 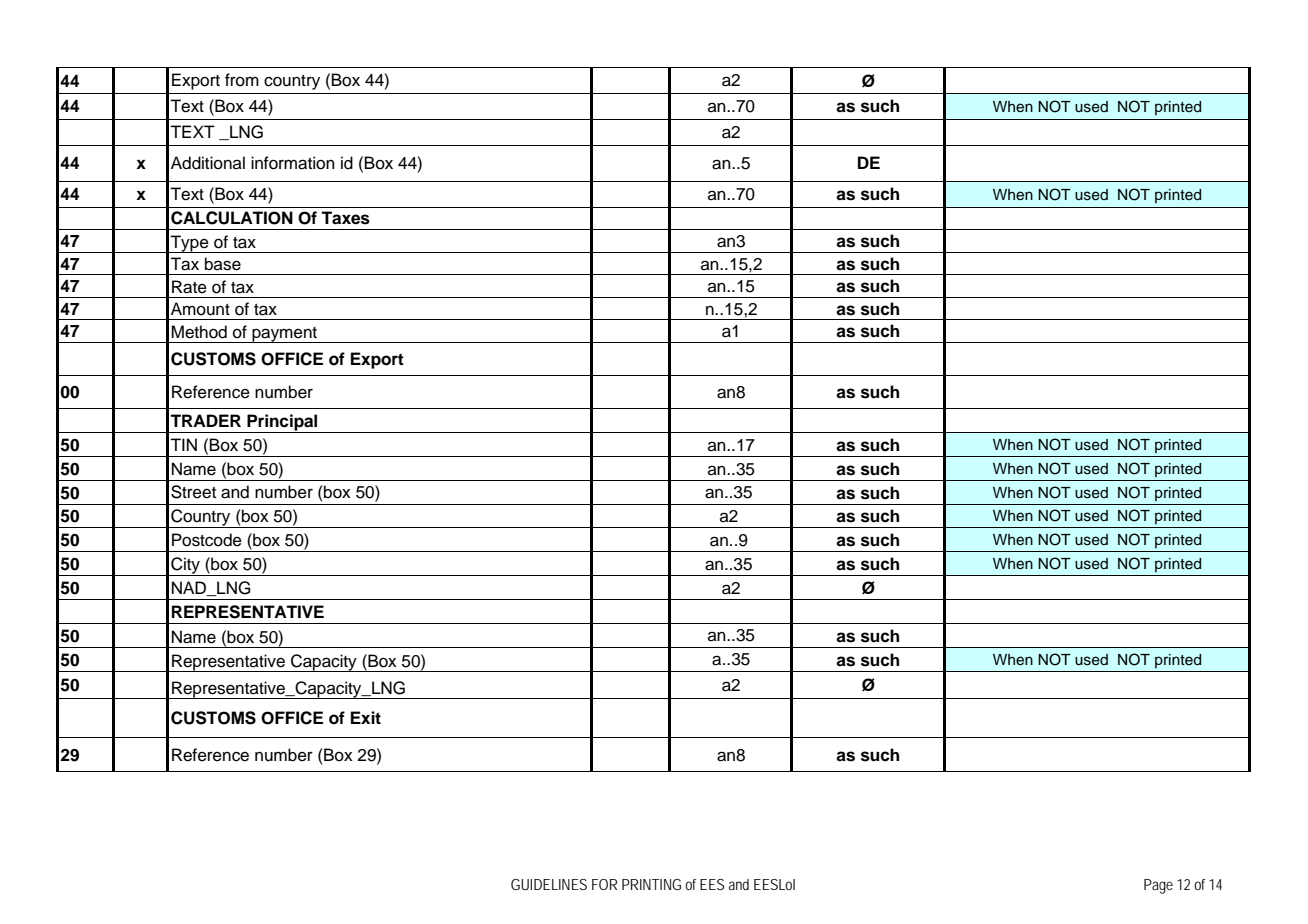 I want to click on Taxes, so click(x=345, y=218).
